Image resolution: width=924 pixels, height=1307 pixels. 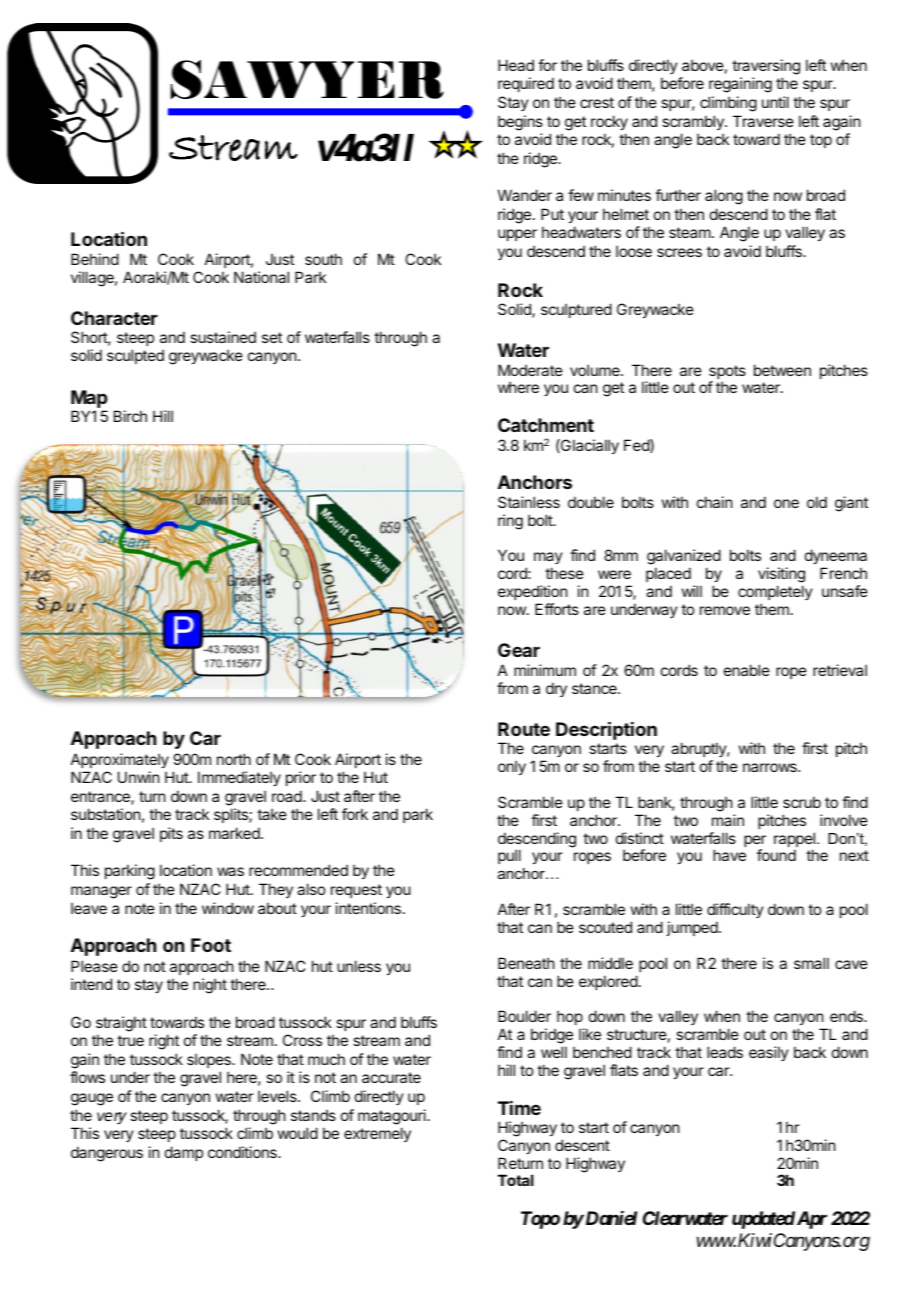 I want to click on until, so click(x=775, y=102).
